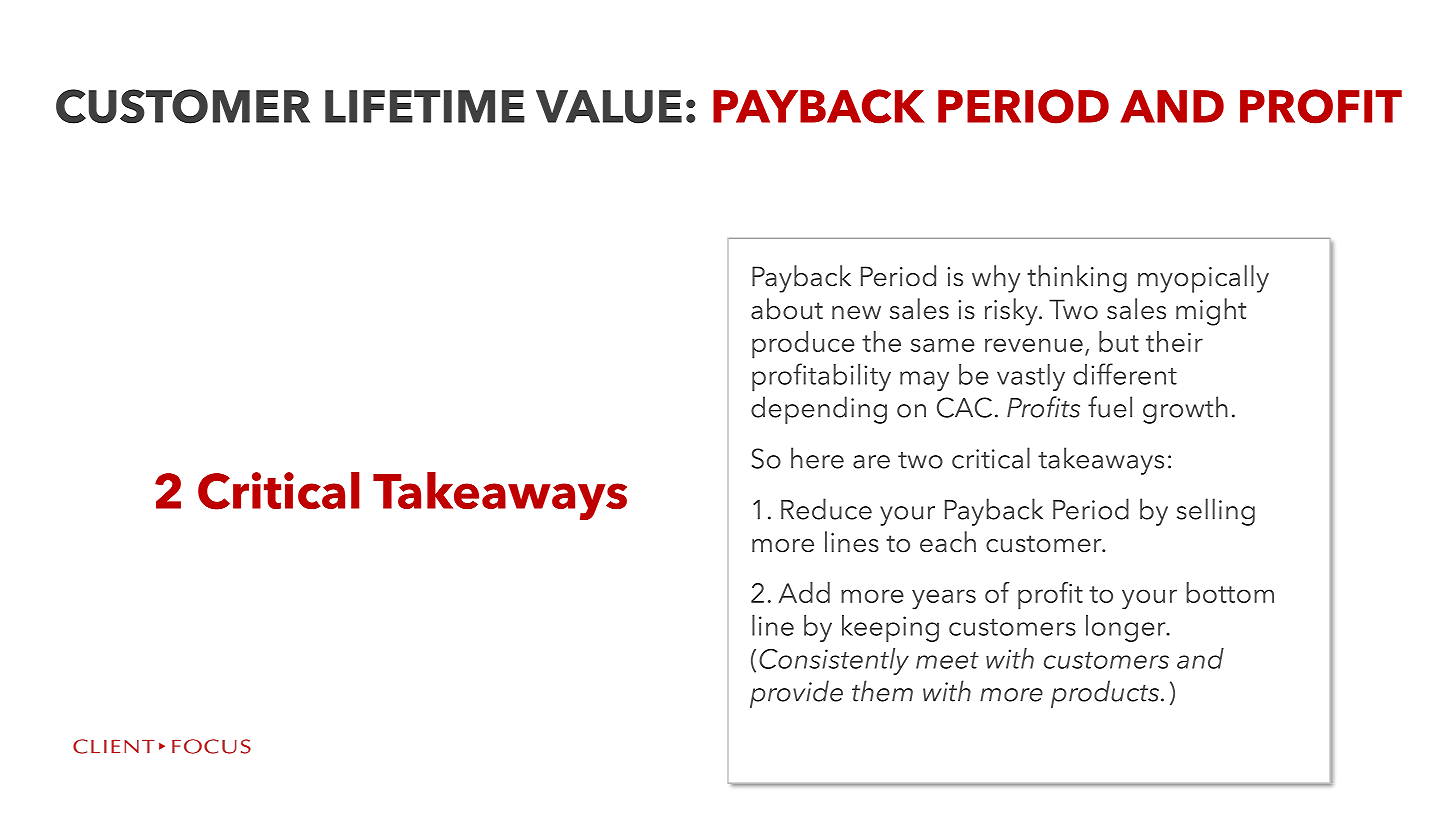  Describe the element at coordinates (856, 313) in the screenshot. I see `new` at that location.
